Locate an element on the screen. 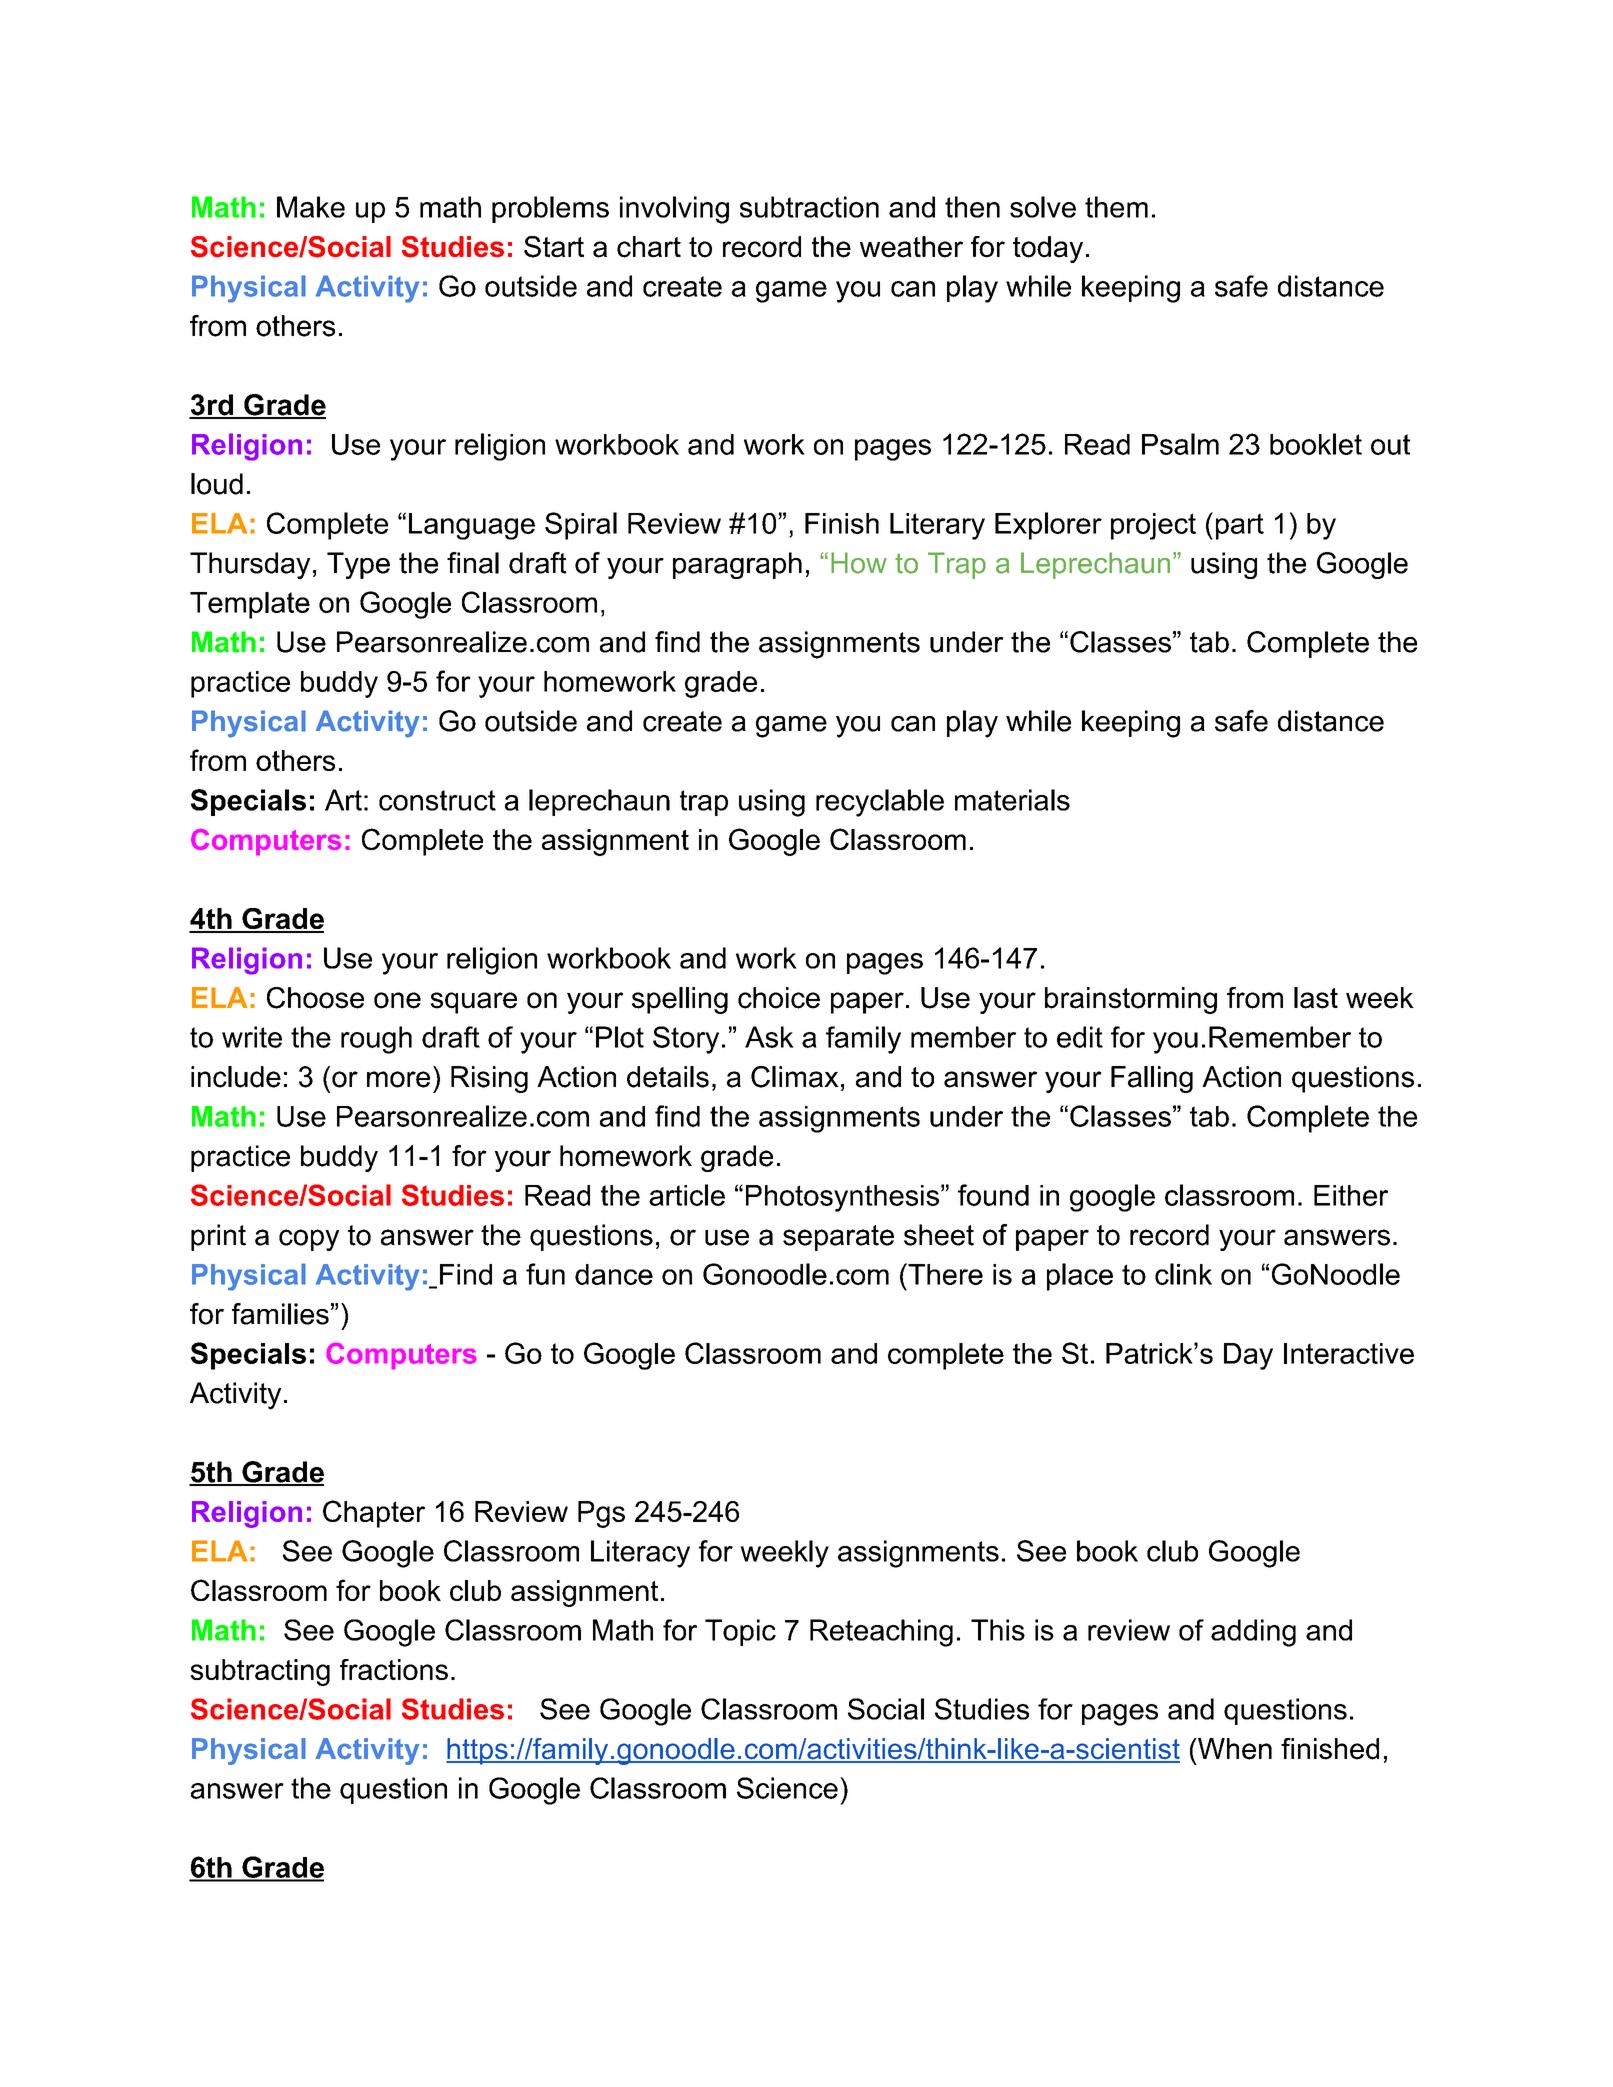  materials is located at coordinates (1012, 800).
